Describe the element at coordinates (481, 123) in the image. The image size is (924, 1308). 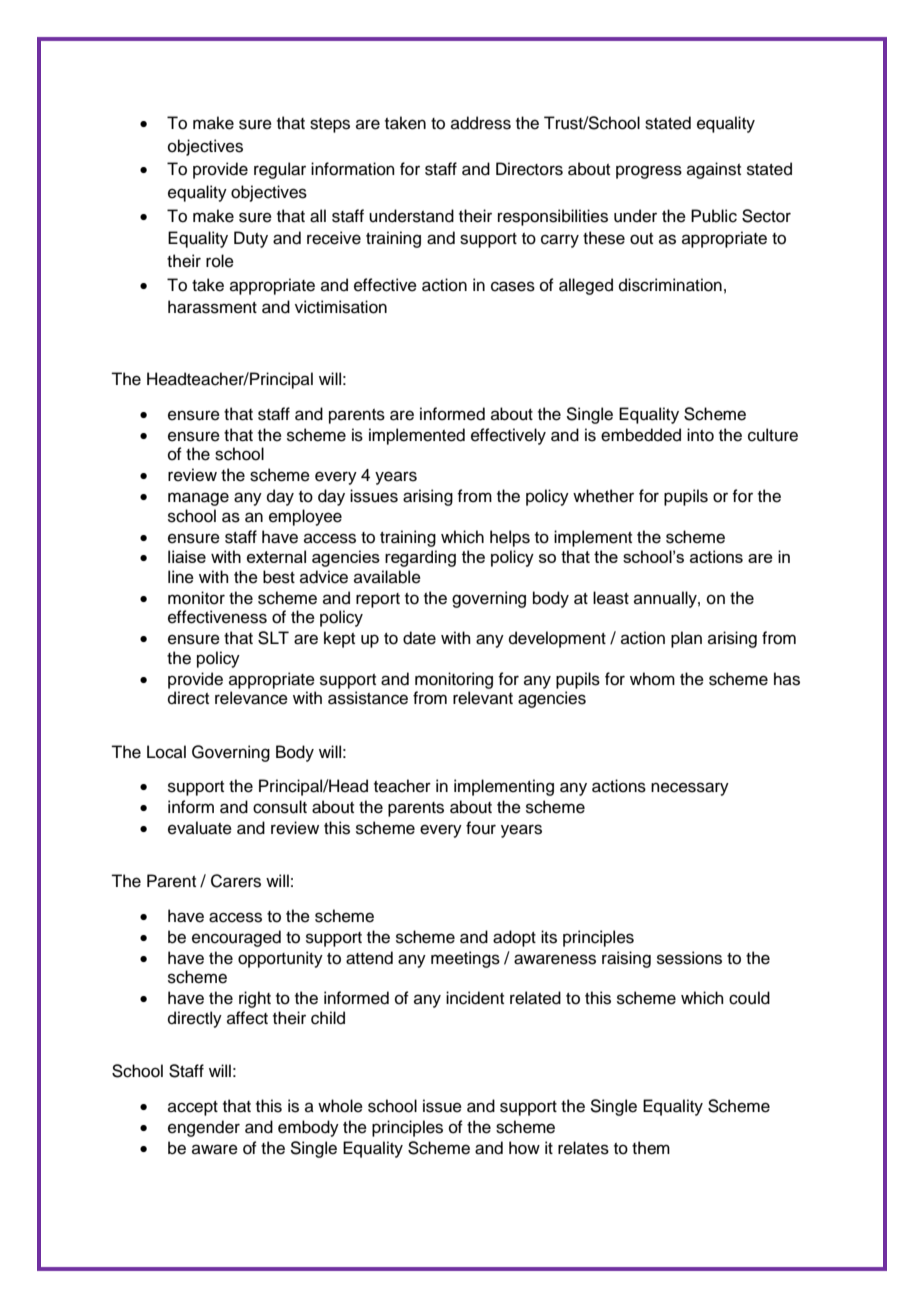
I see `address` at that location.
